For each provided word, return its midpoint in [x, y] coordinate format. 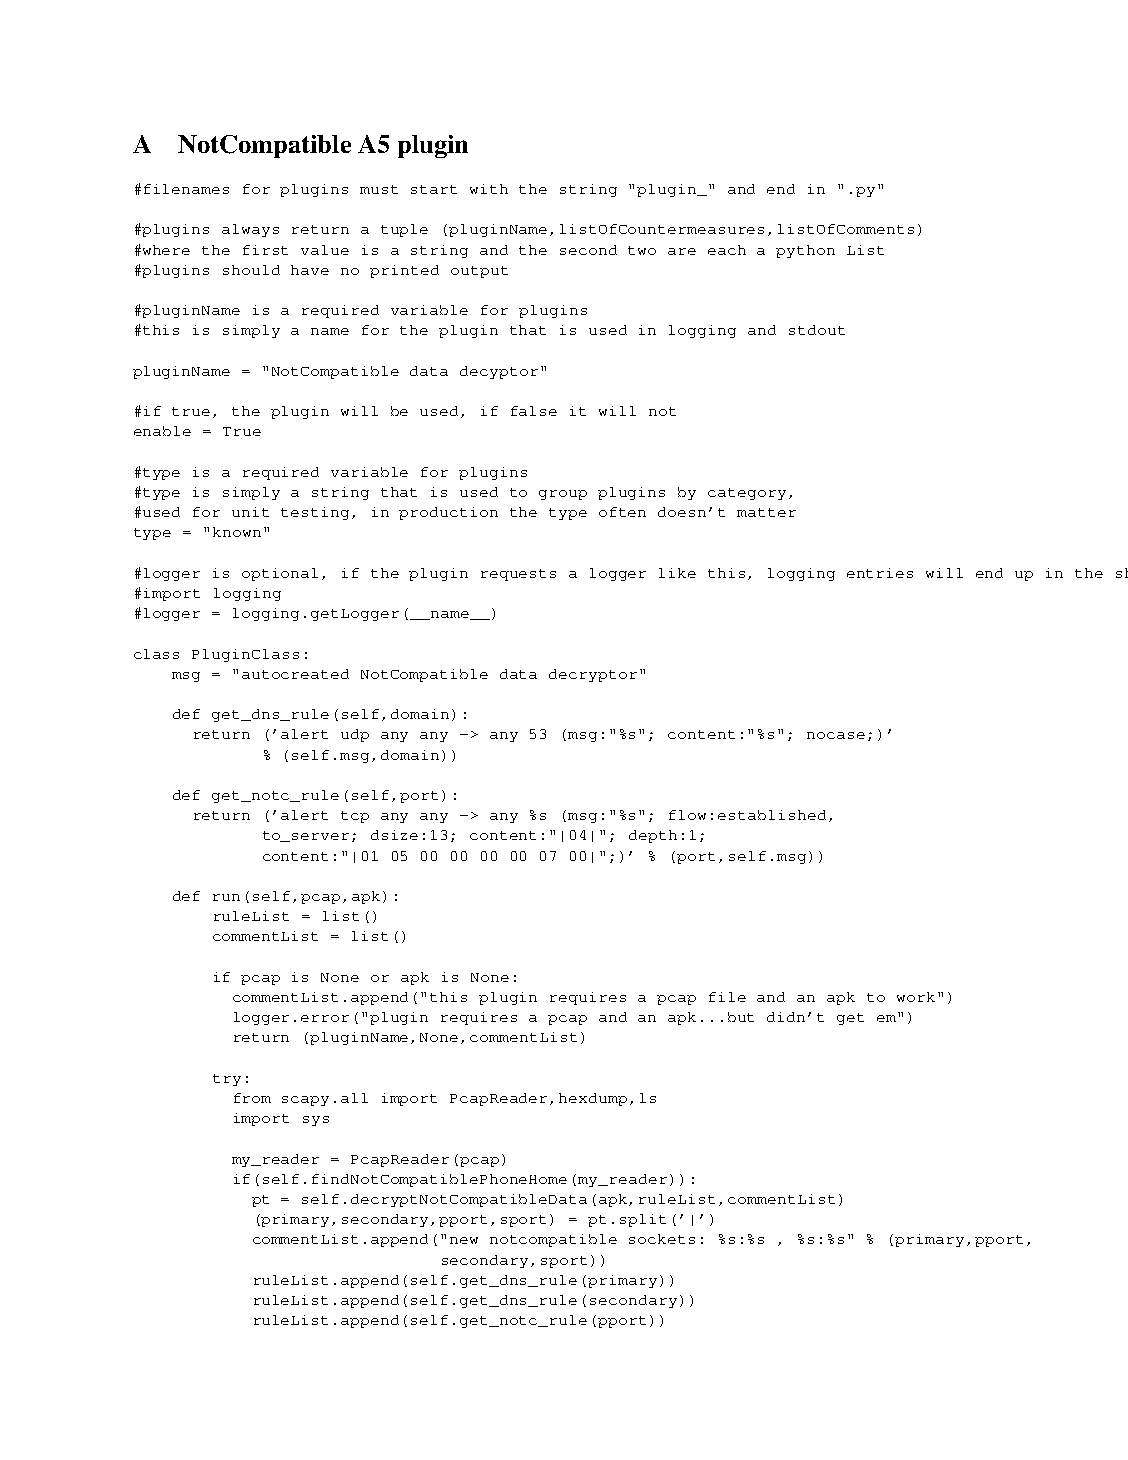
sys [316, 1121]
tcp [355, 817]
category [747, 494]
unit [250, 512]
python [805, 251]
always [250, 230]
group [563, 495]
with [489, 189]
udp [355, 735]
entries [880, 573]
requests [518, 575]
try [227, 1080]
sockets [662, 1239]
